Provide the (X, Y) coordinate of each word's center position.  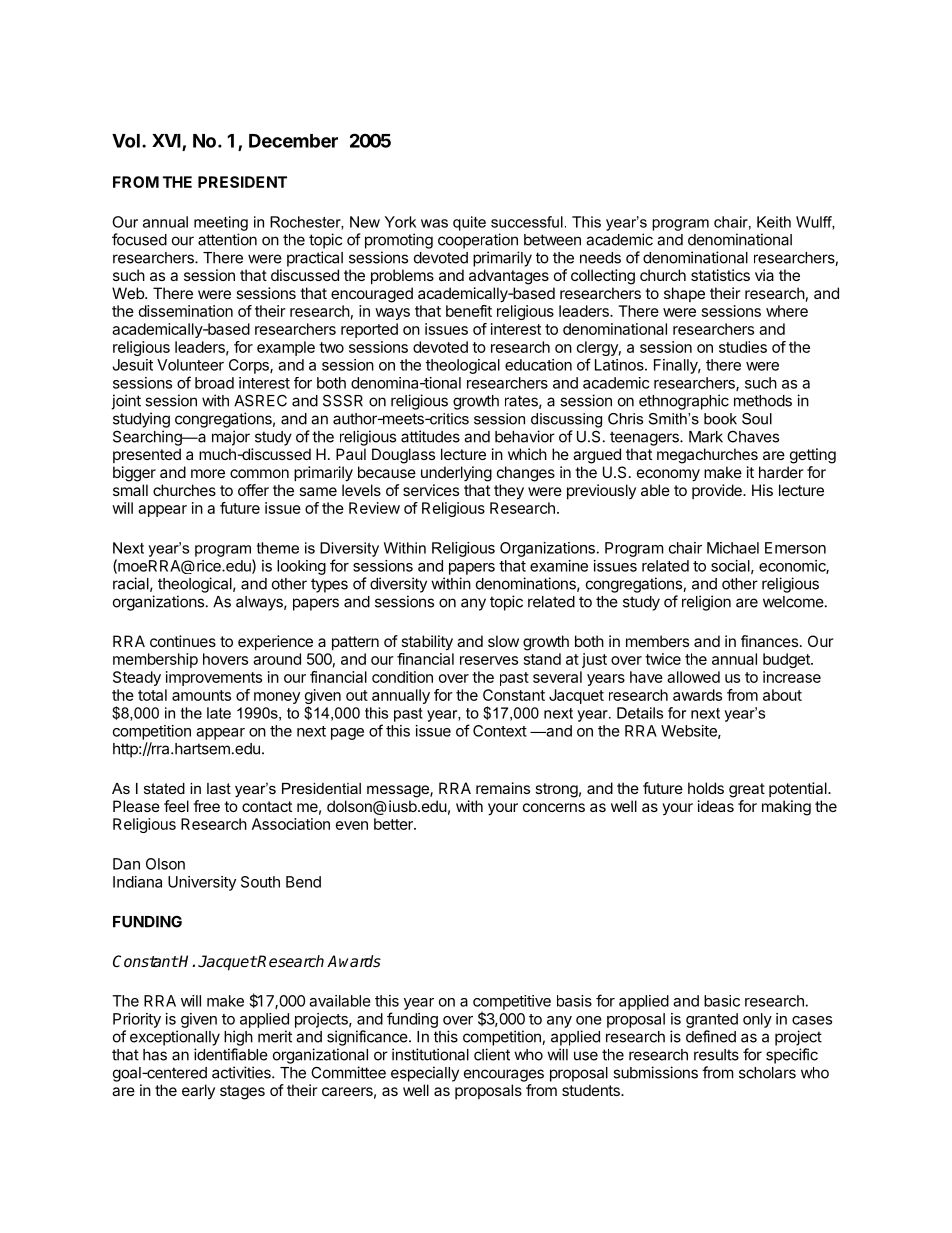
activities (242, 1072)
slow (503, 641)
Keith (774, 222)
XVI (167, 142)
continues (183, 641)
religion (706, 603)
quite (469, 223)
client (492, 1054)
